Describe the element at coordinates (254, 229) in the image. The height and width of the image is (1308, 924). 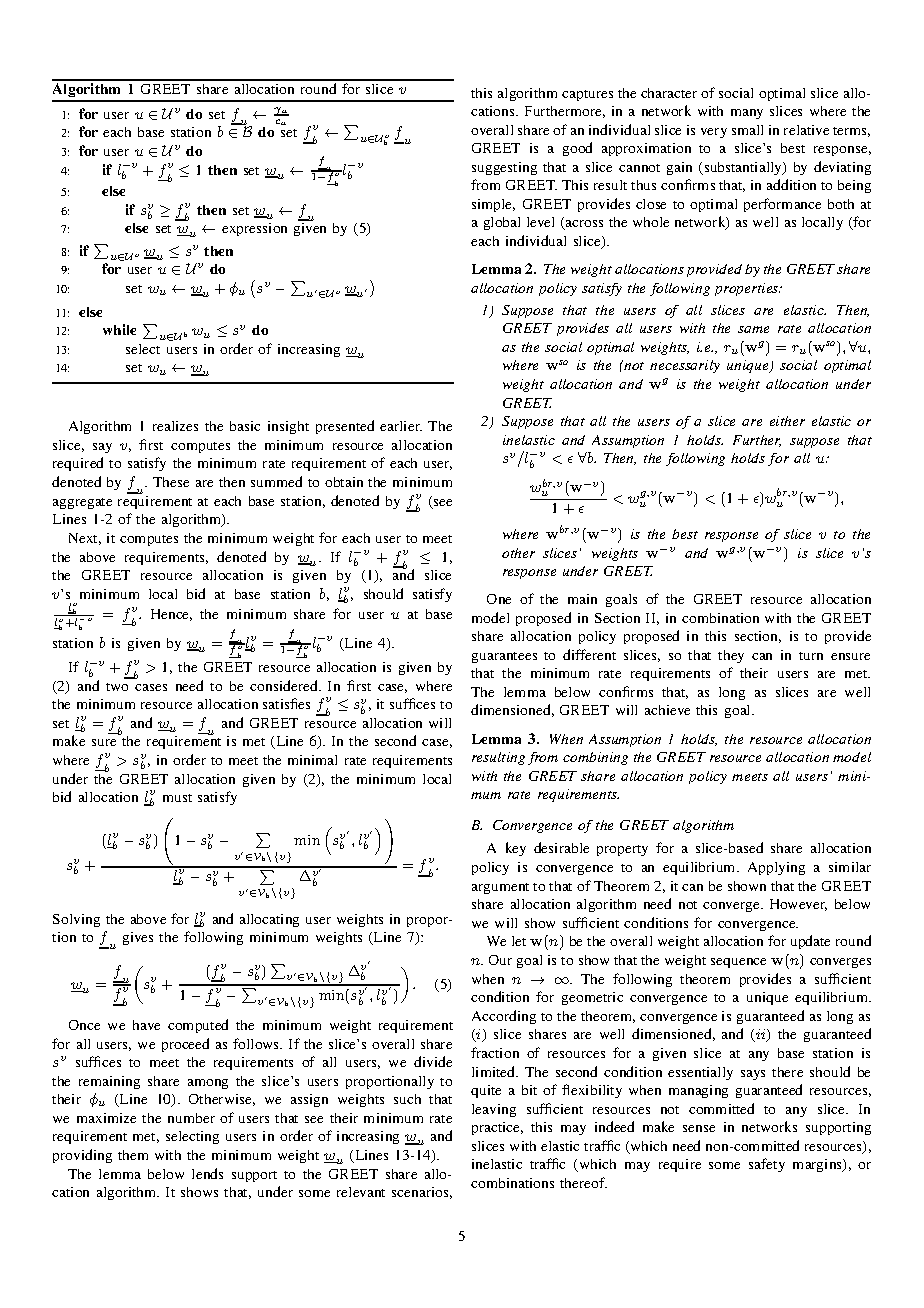
I see `expression` at that location.
